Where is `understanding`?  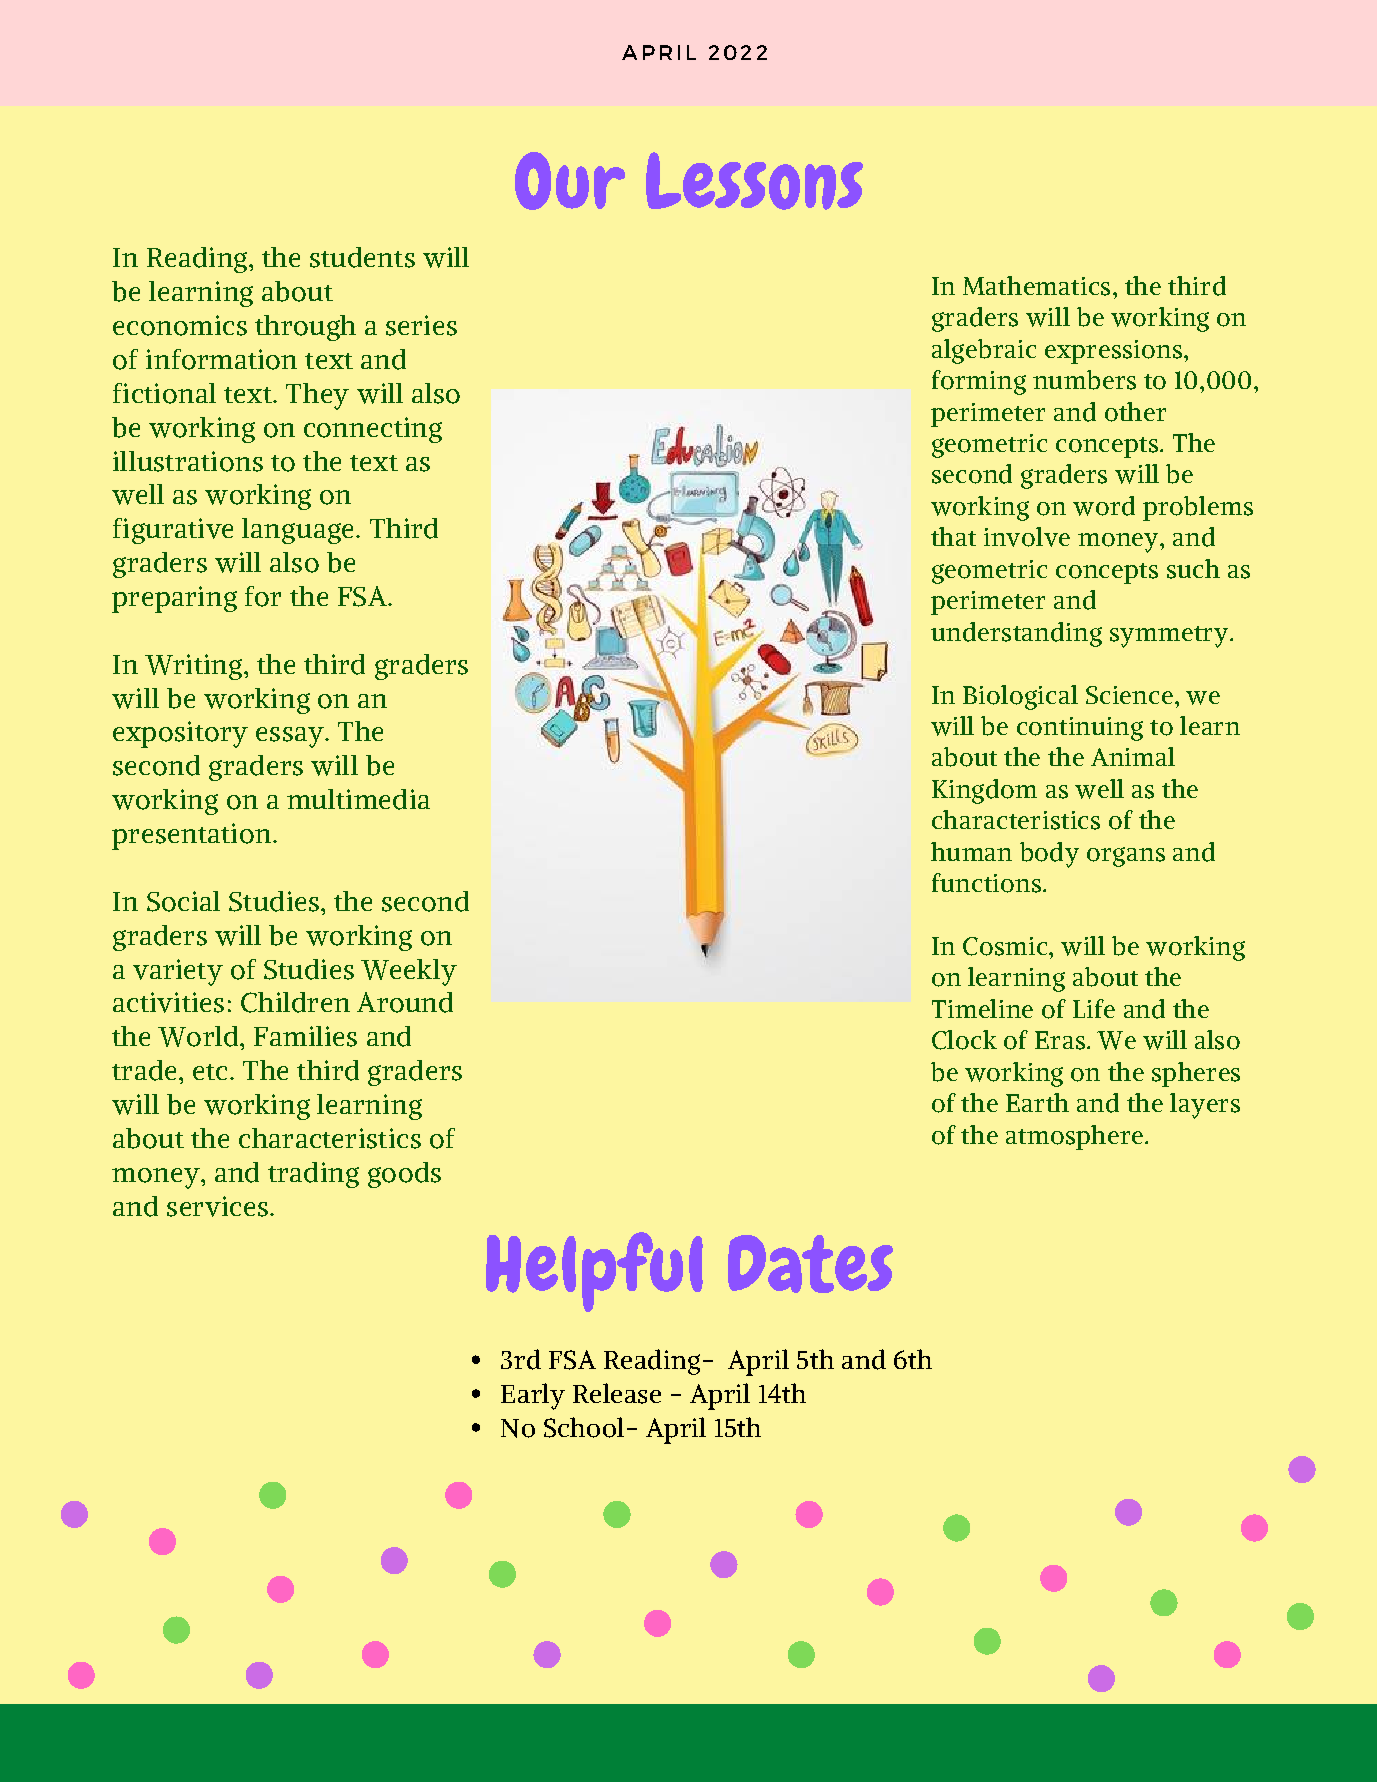 understanding is located at coordinates (1016, 634).
